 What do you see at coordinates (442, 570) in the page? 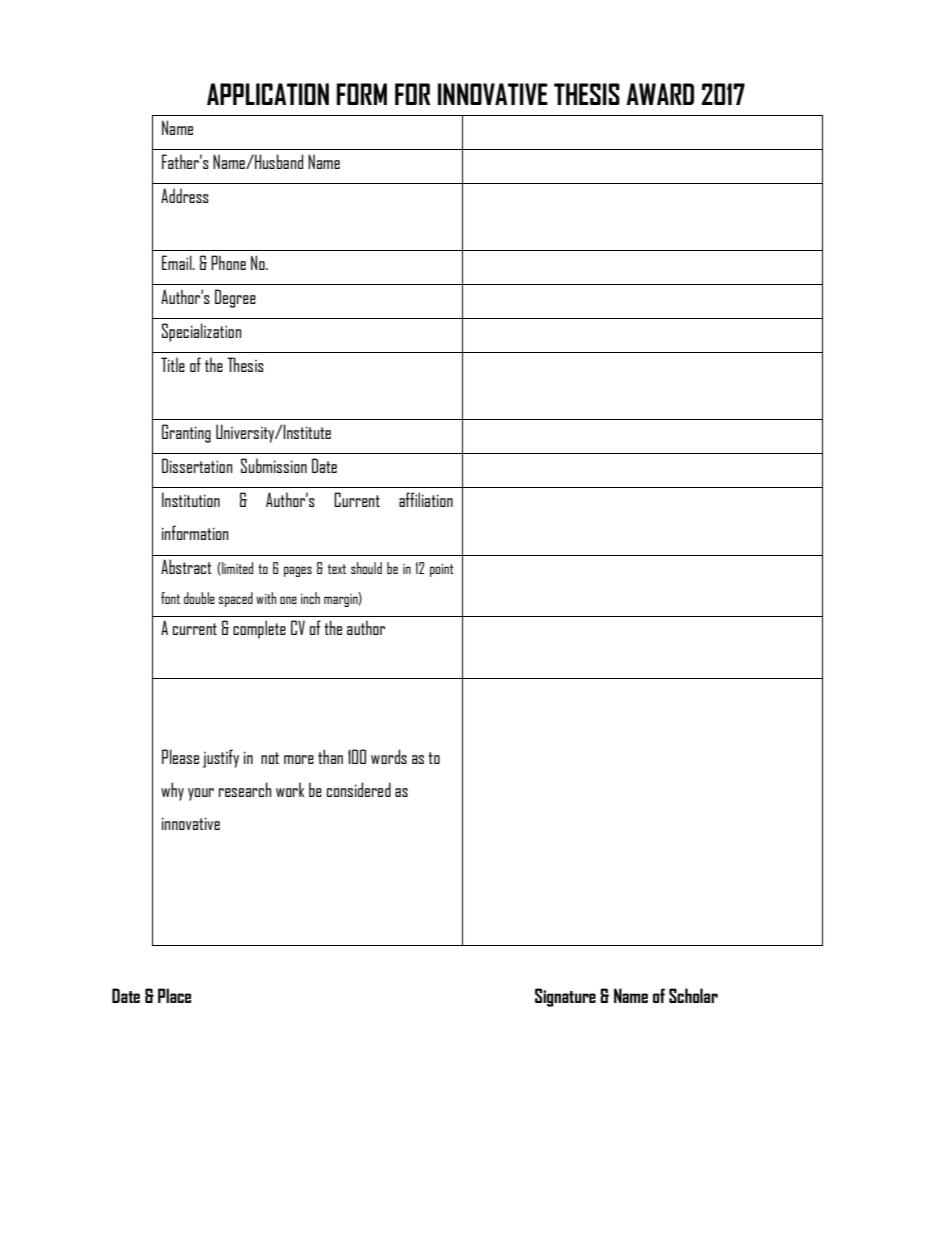
I see `point` at bounding box center [442, 570].
